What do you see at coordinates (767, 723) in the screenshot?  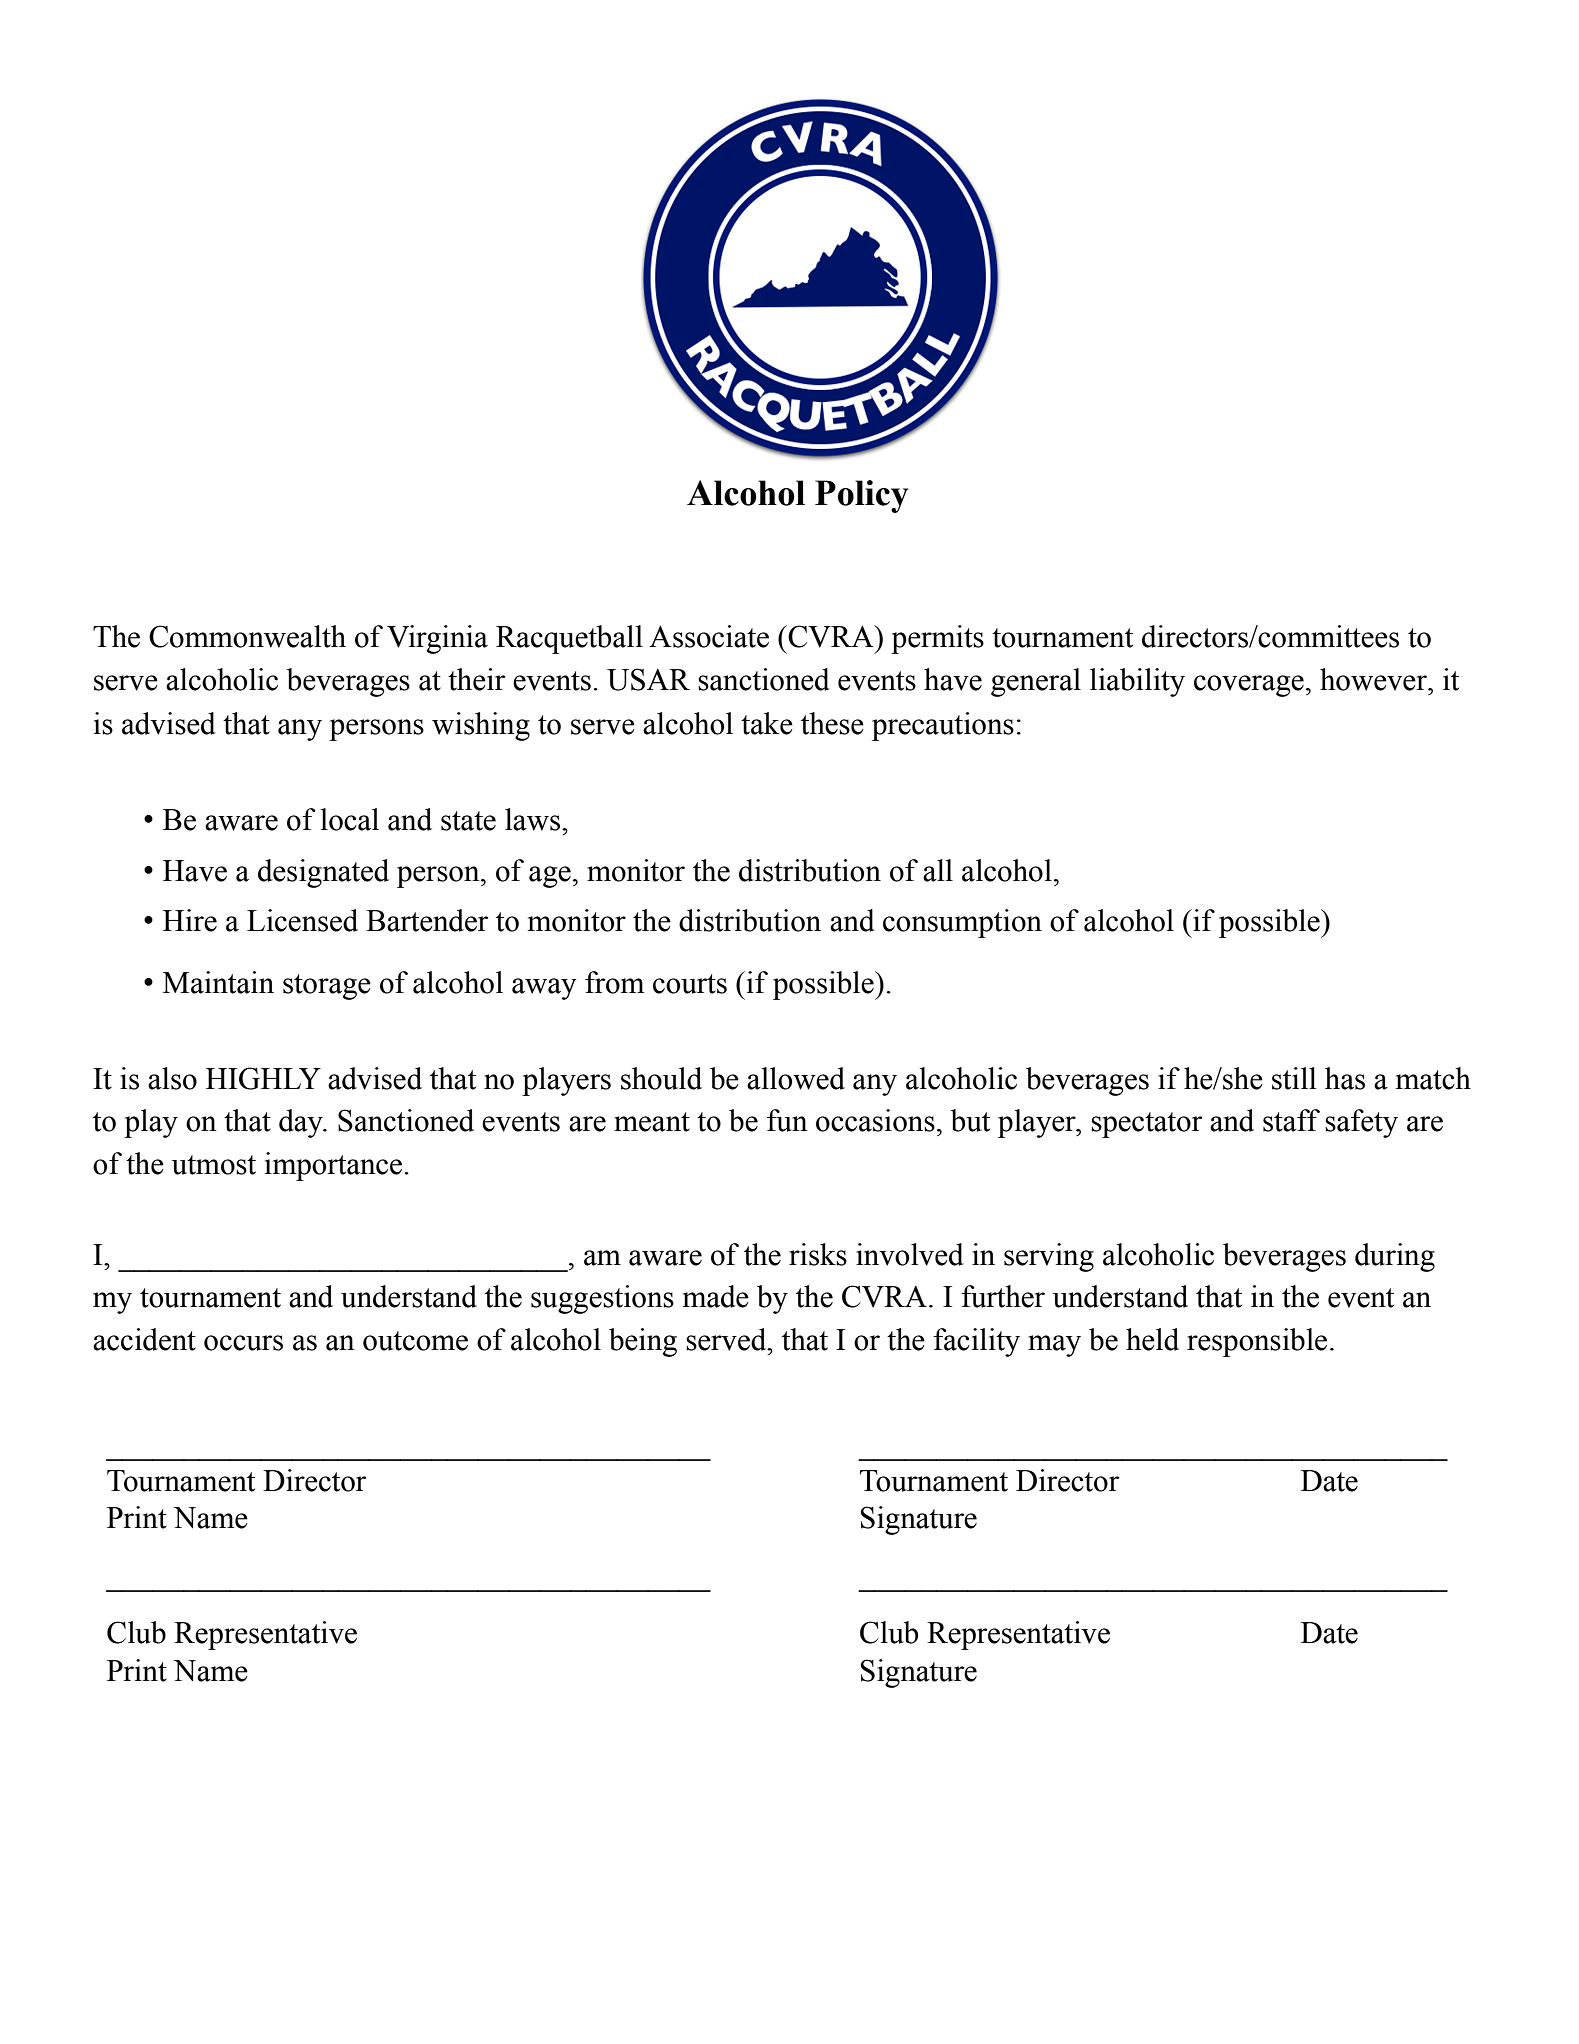 I see `take` at bounding box center [767, 723].
